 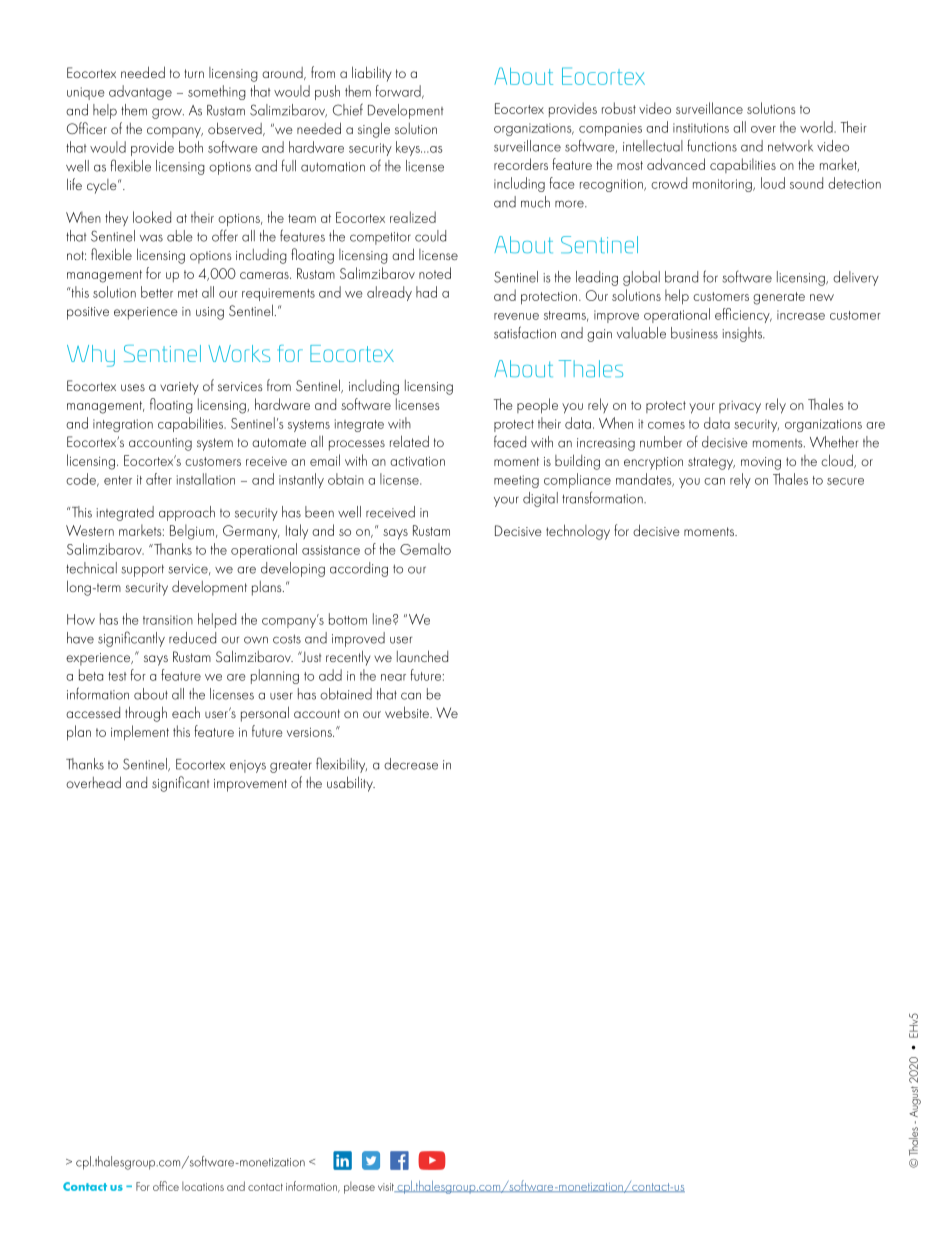 What do you see at coordinates (417, 461) in the screenshot?
I see `activation` at bounding box center [417, 461].
